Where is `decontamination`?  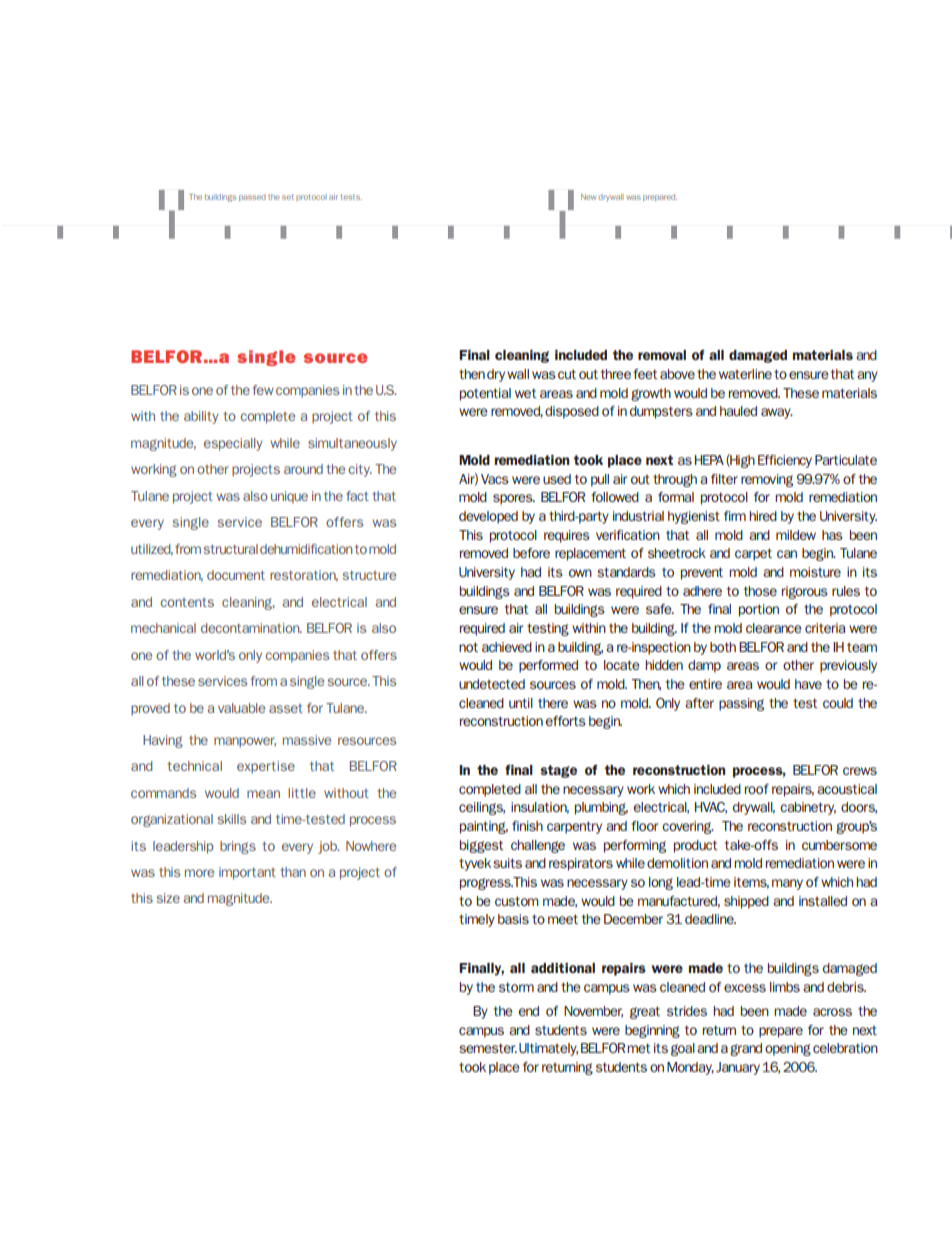
decontamination is located at coordinates (251, 628).
